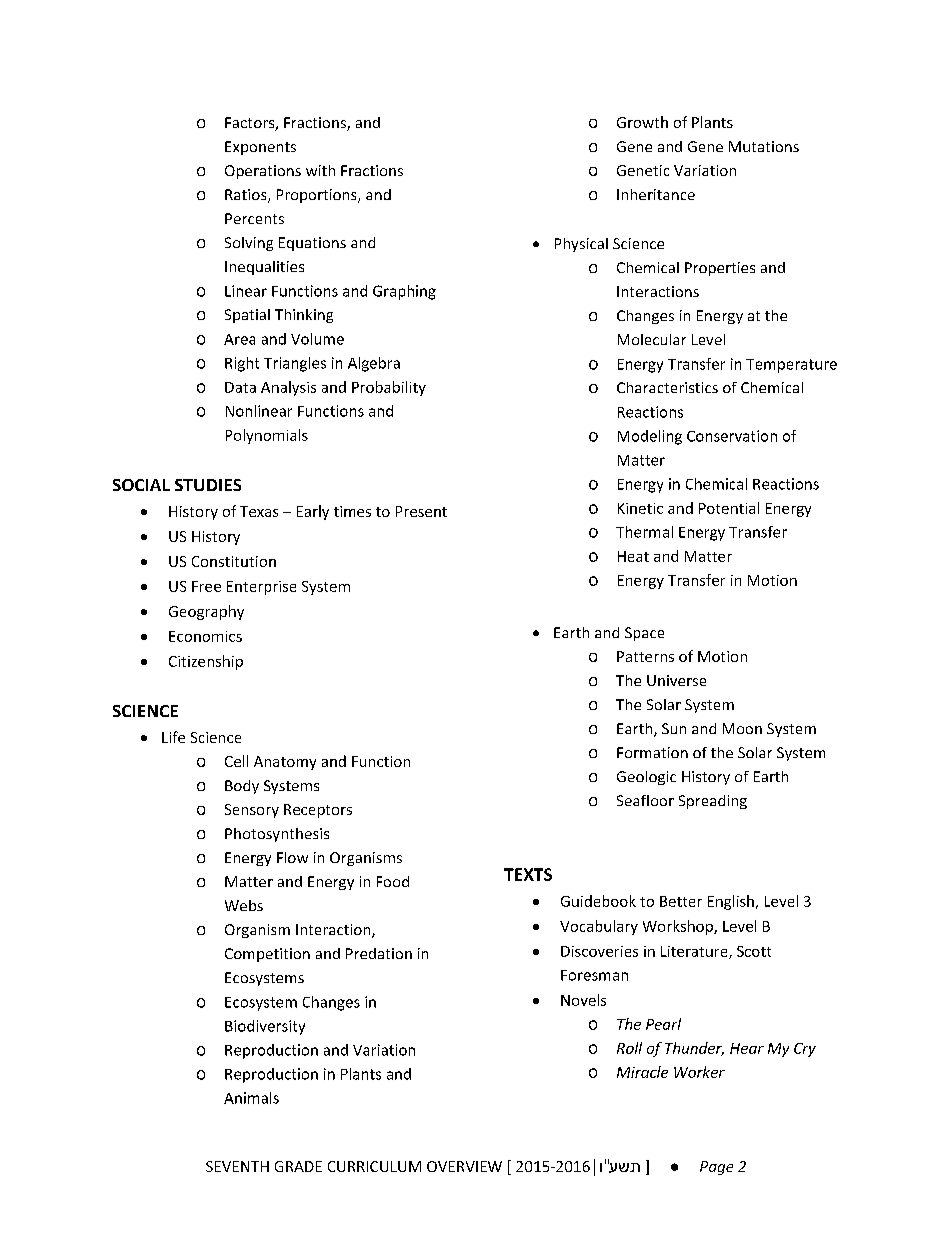  Describe the element at coordinates (320, 170) in the screenshot. I see `with` at that location.
